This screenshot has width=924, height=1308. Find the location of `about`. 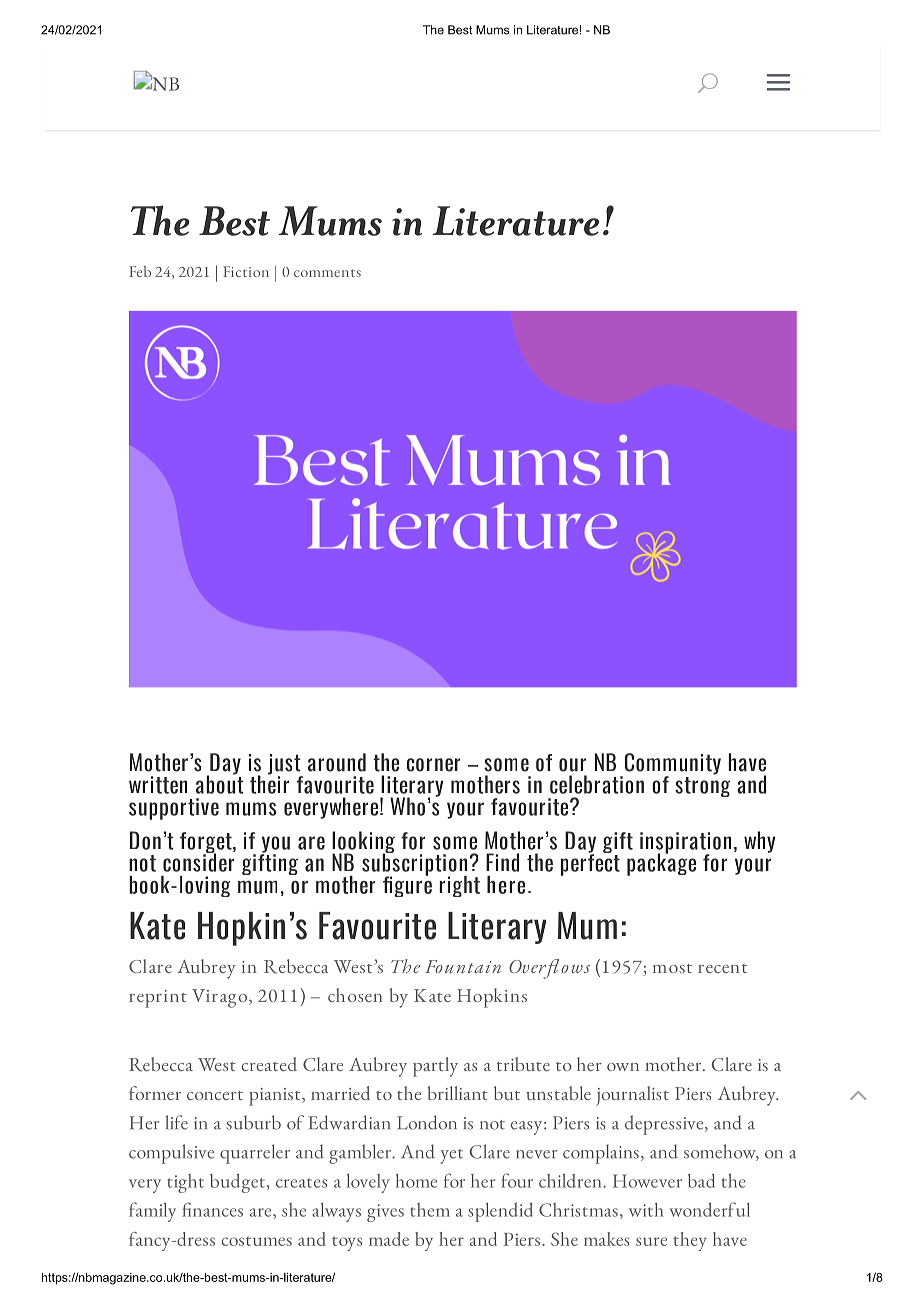

about is located at coordinates (220, 783).
